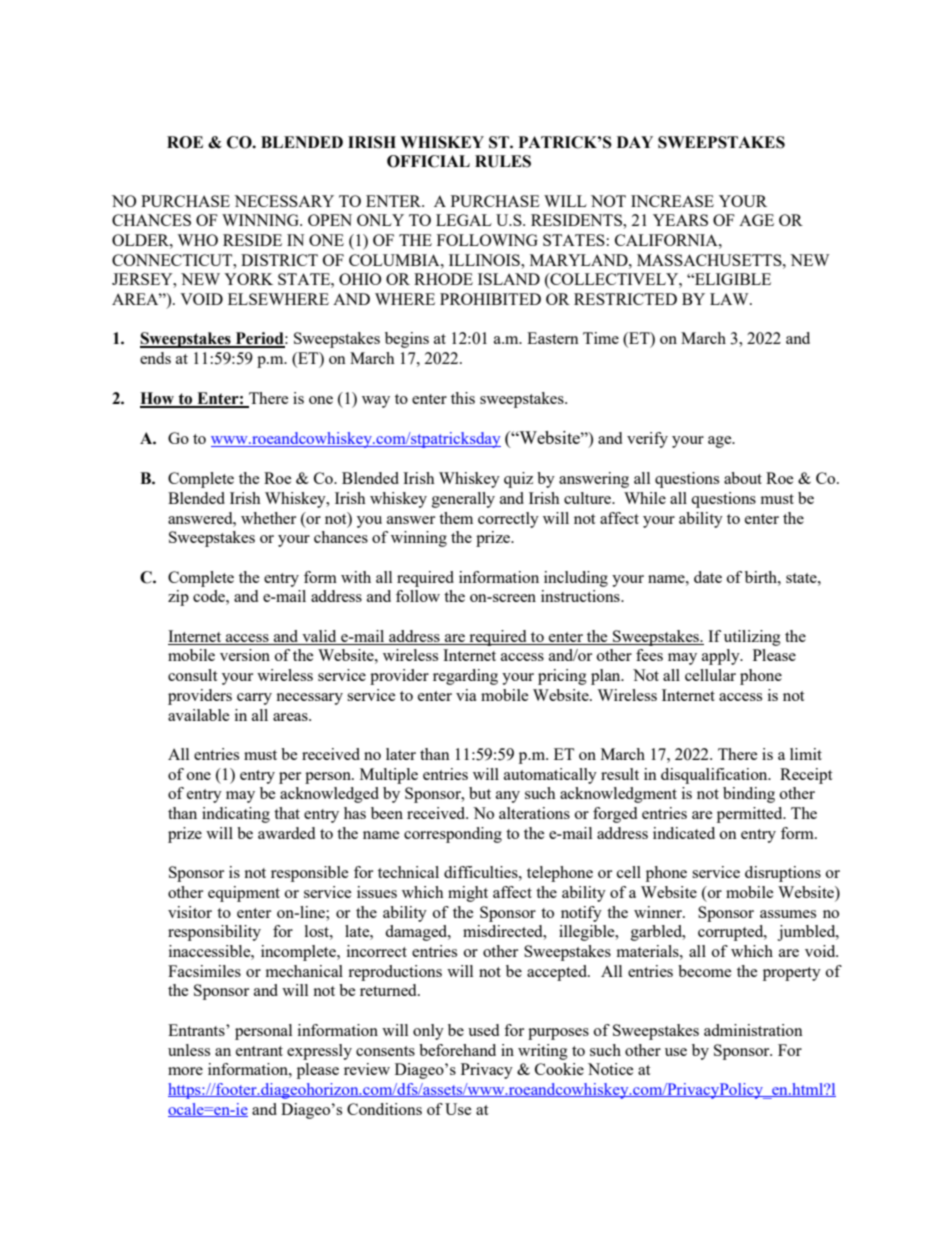  I want to click on How, so click(158, 399).
